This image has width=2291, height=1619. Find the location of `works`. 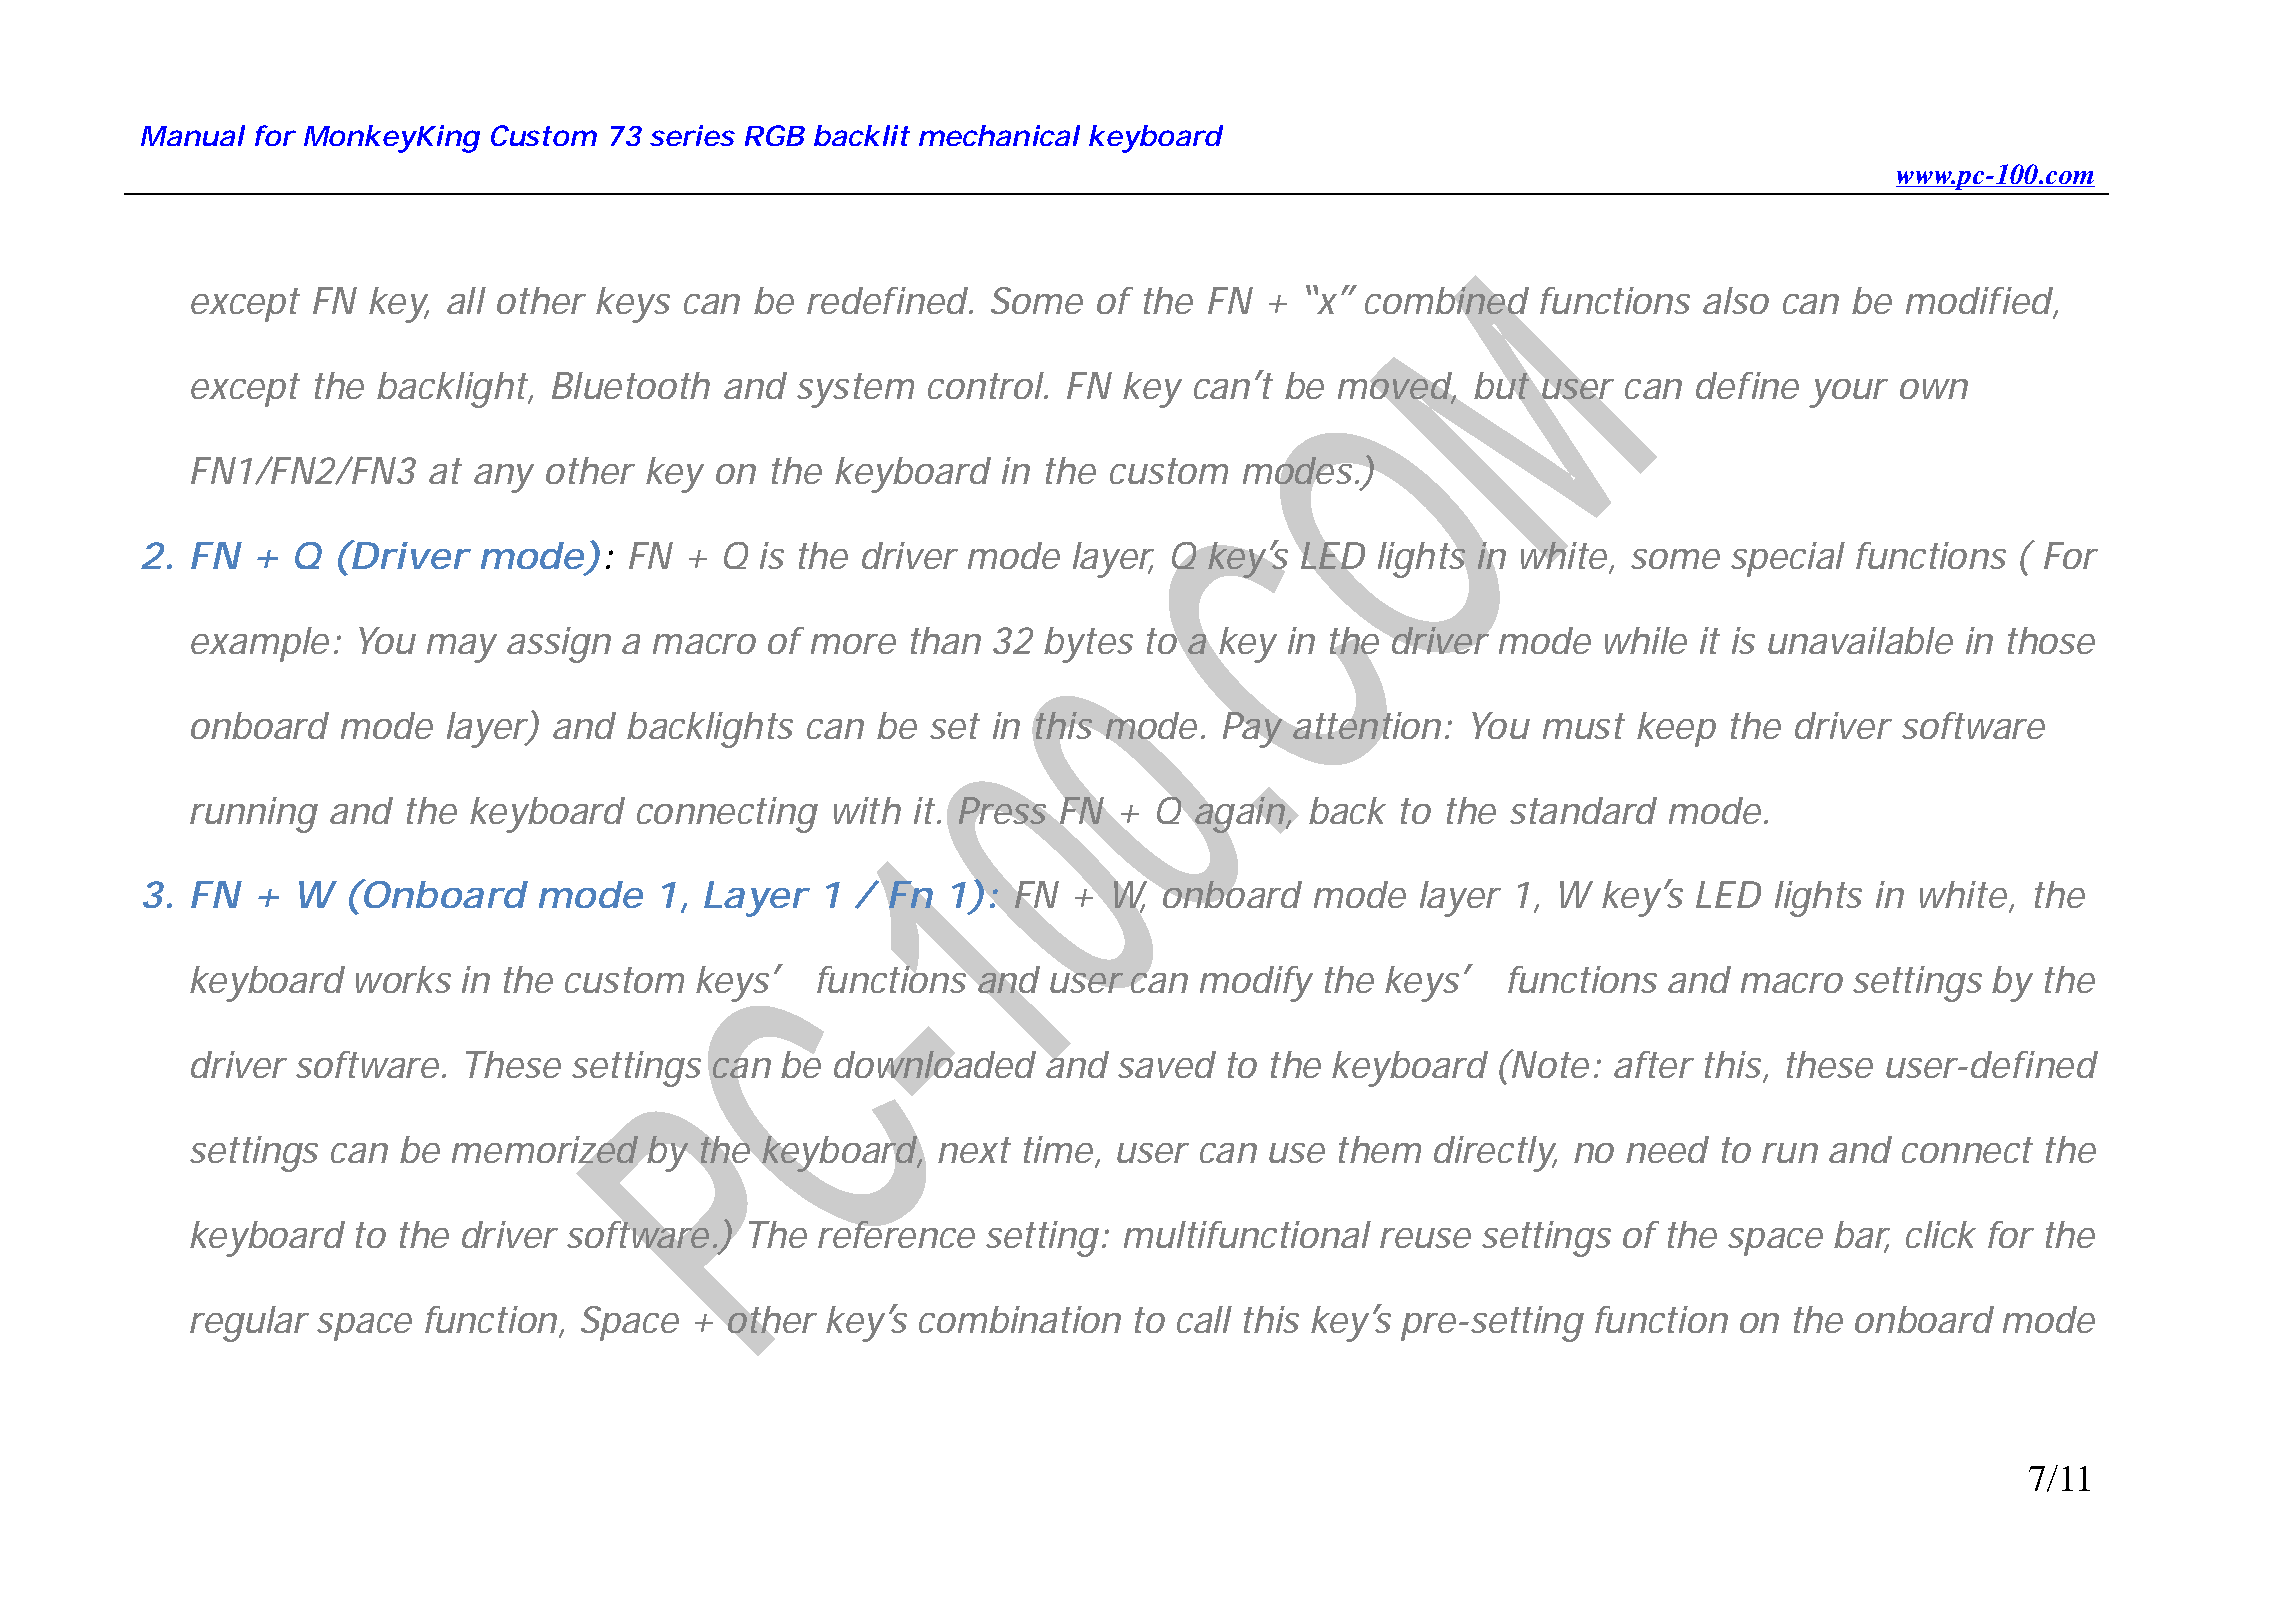

works is located at coordinates (403, 979).
